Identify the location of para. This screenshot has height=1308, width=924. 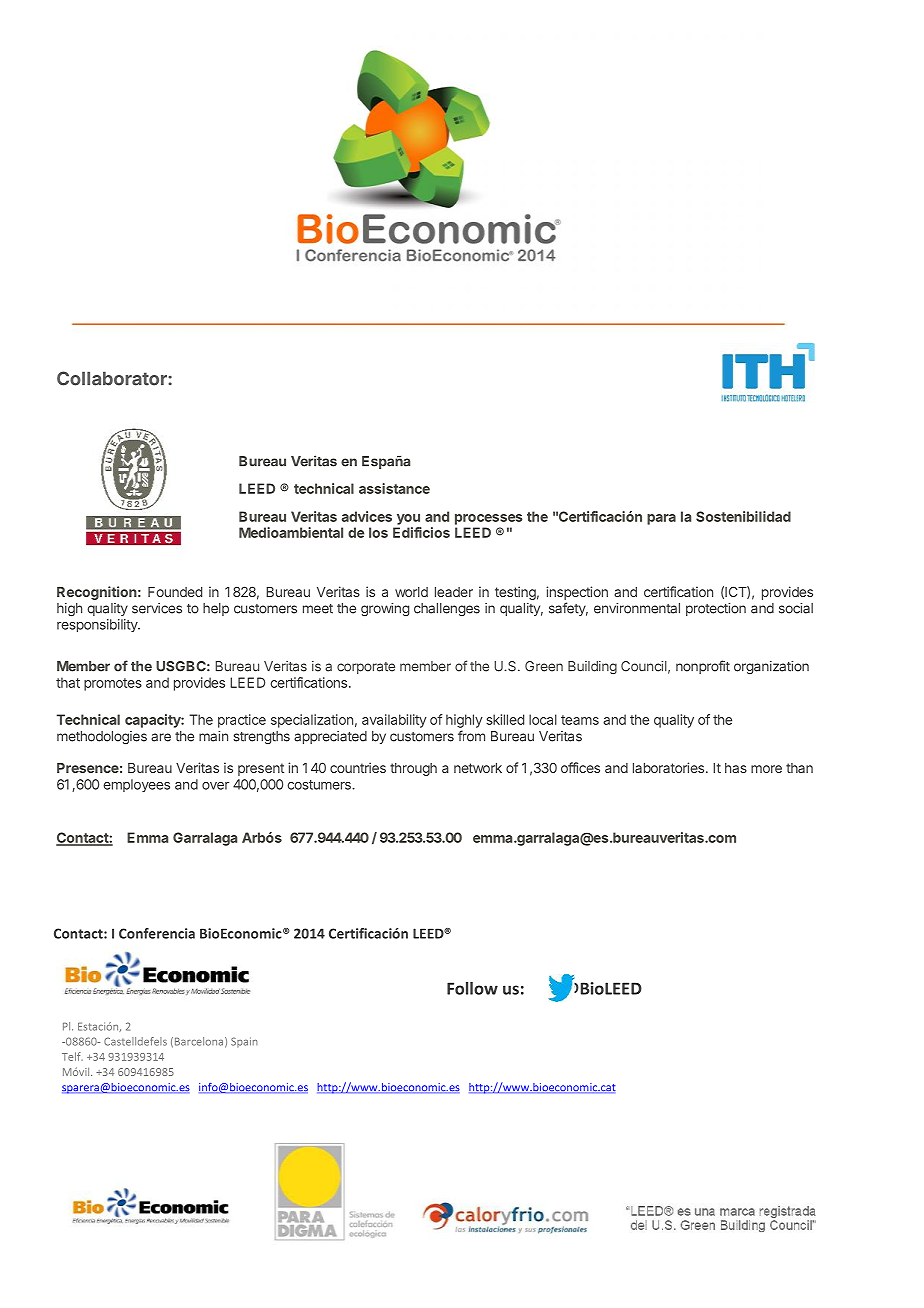
(661, 519).
